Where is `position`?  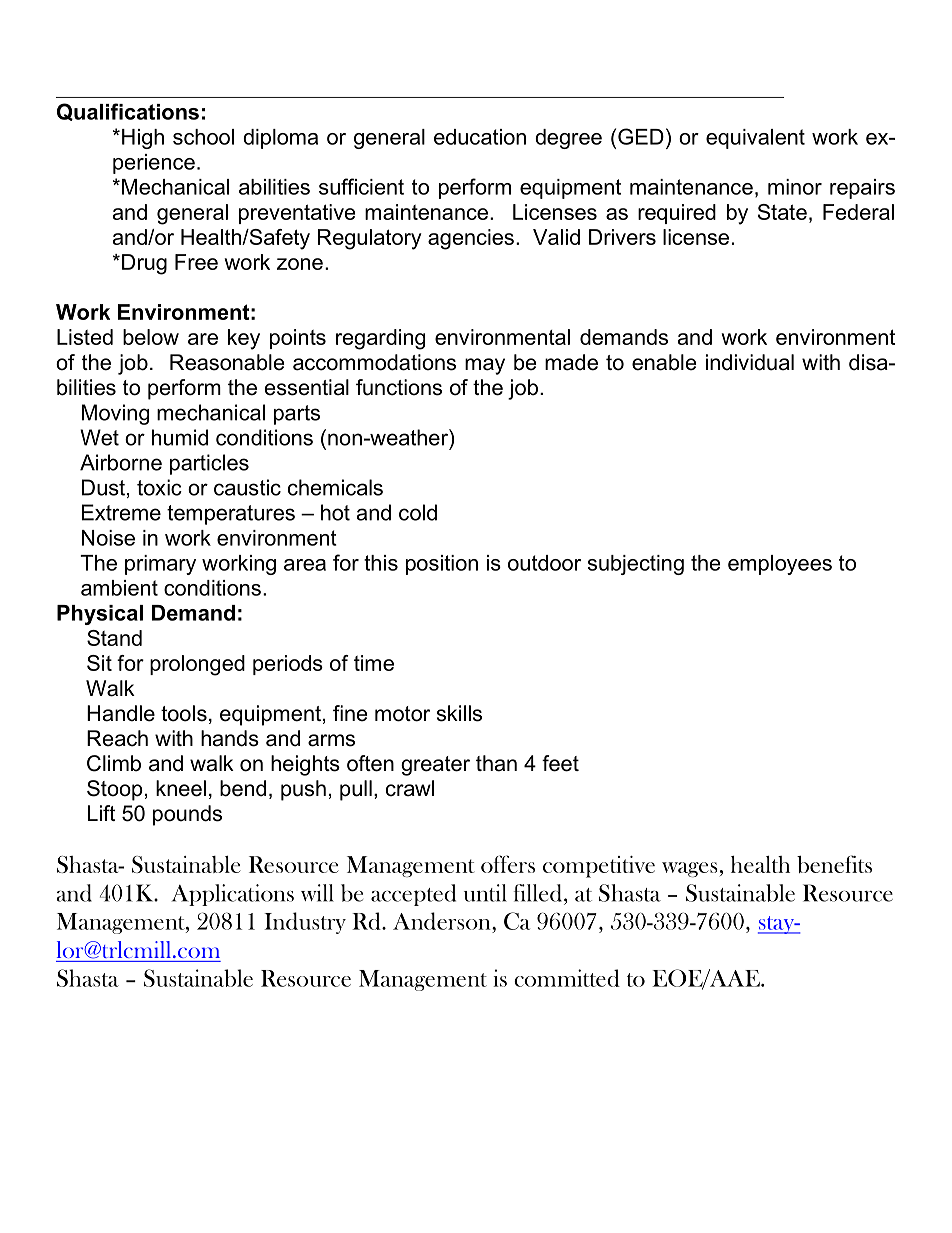 position is located at coordinates (442, 565).
